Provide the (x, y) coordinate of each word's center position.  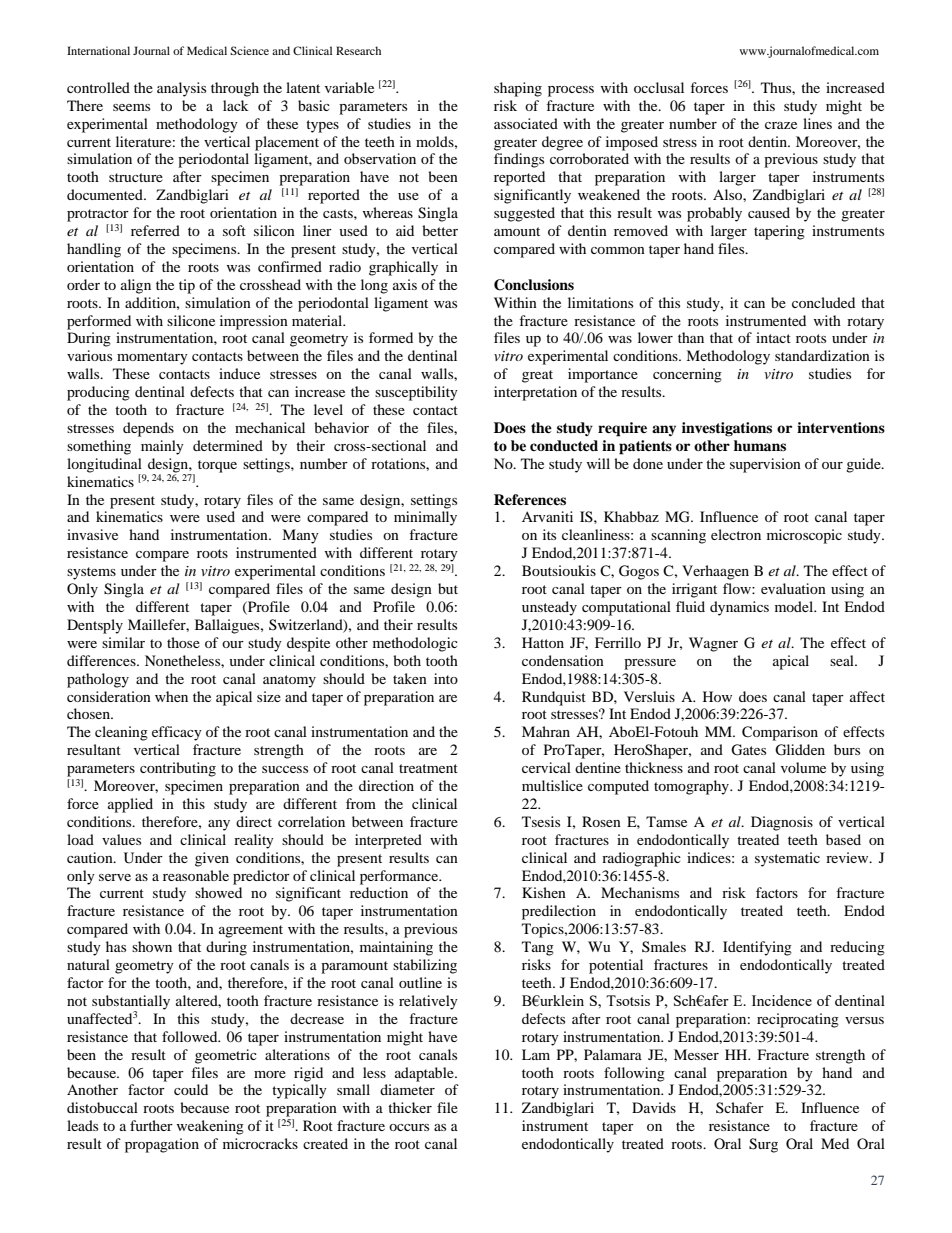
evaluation (793, 588)
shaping (518, 89)
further (151, 1125)
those (183, 642)
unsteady (549, 608)
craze (781, 125)
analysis (181, 89)
